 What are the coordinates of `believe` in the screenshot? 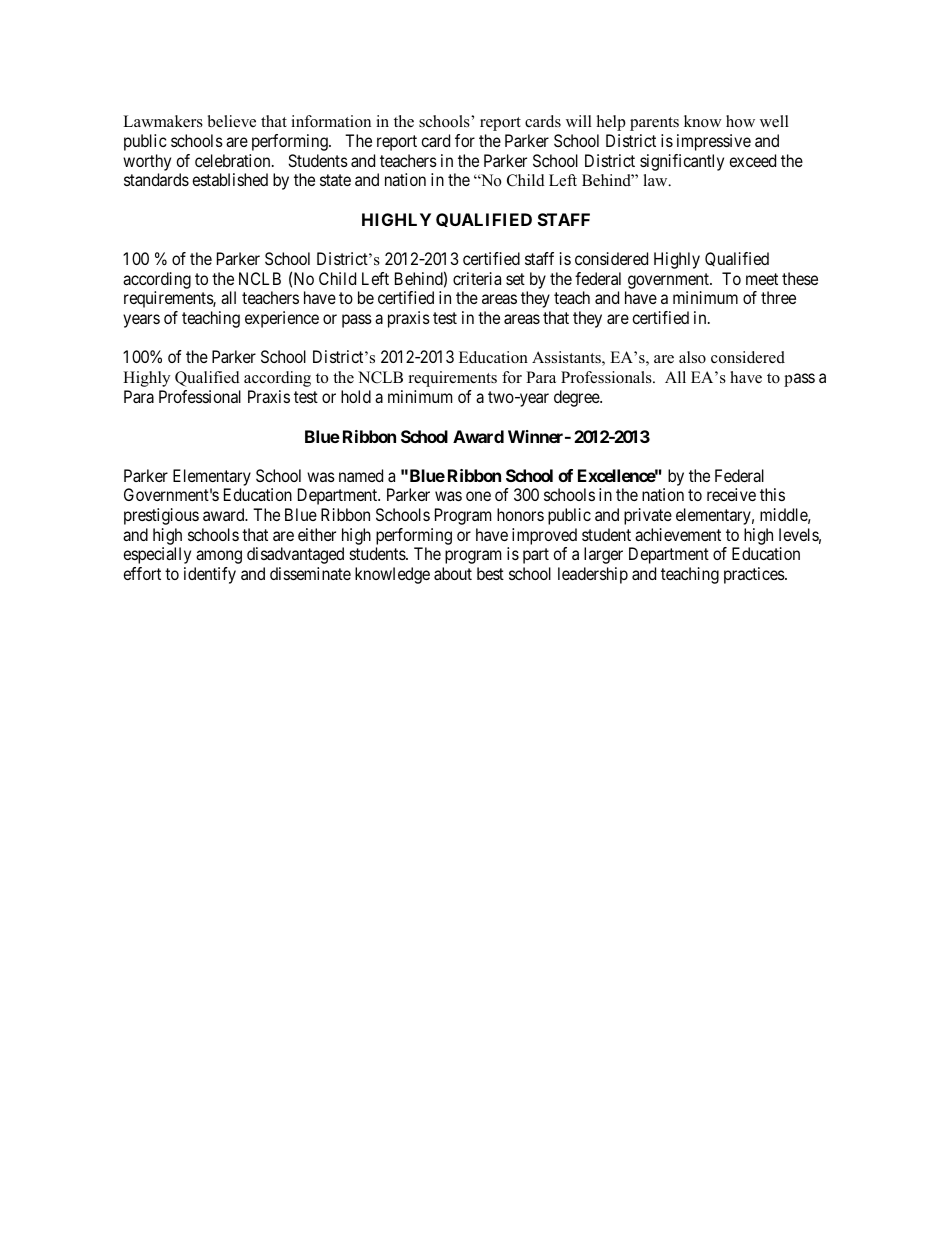 It's located at (232, 121).
